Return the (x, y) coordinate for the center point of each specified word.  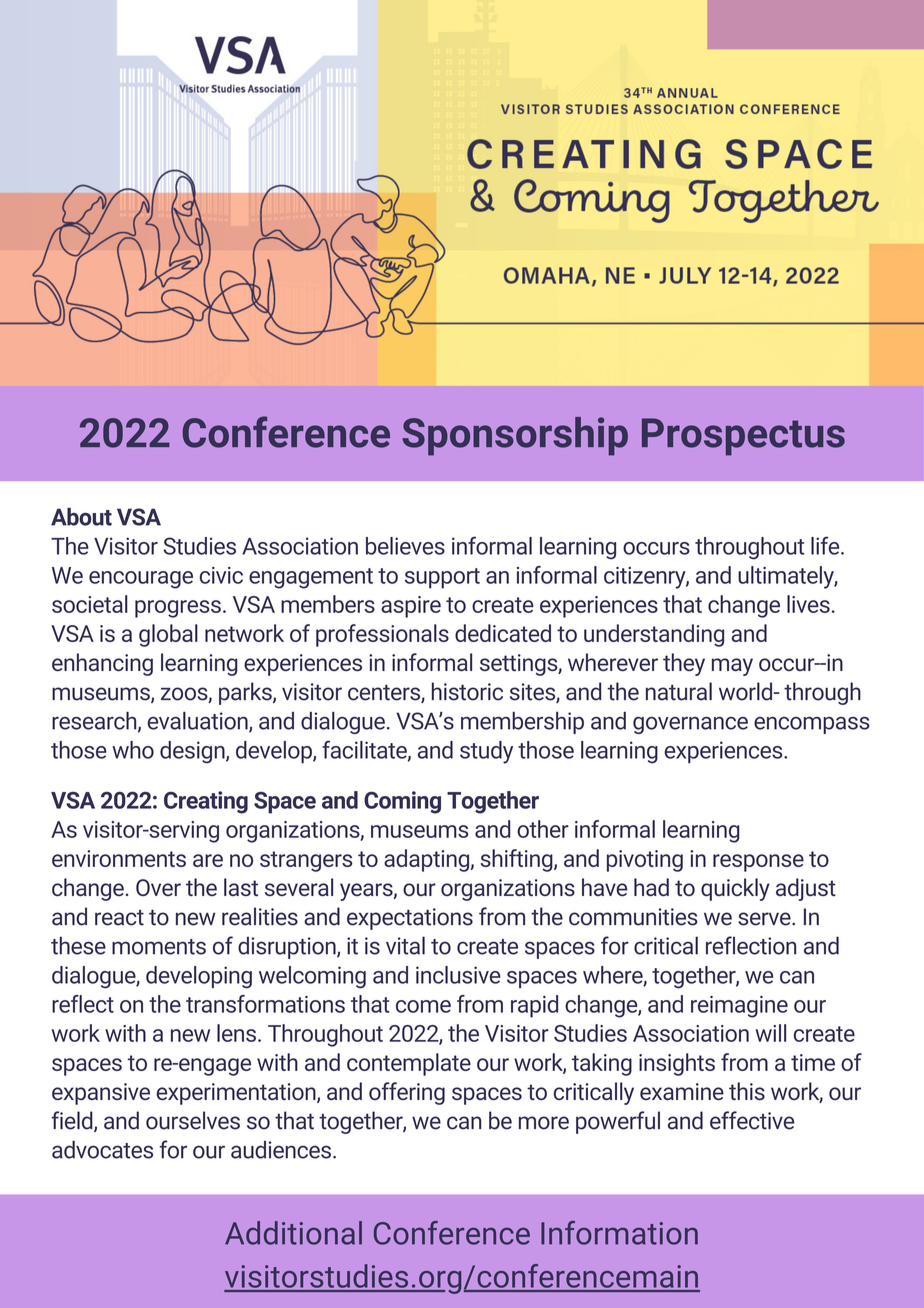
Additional (293, 1233)
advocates (102, 1149)
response (758, 863)
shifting (517, 860)
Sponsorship (515, 436)
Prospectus (743, 437)
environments (119, 858)
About (81, 517)
